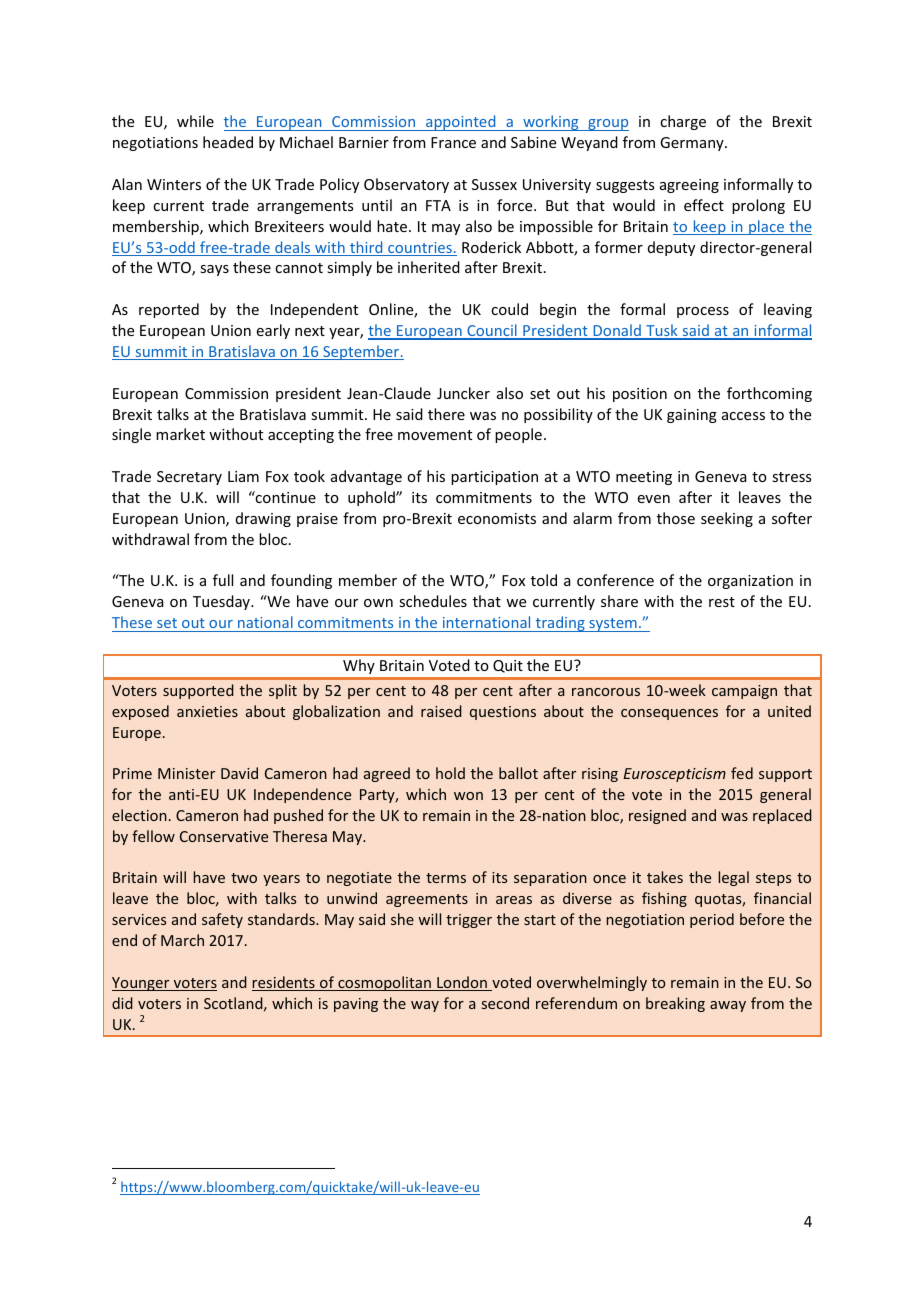 The image size is (924, 1308). Describe the element at coordinates (693, 144) in the screenshot. I see `Germany` at that location.
